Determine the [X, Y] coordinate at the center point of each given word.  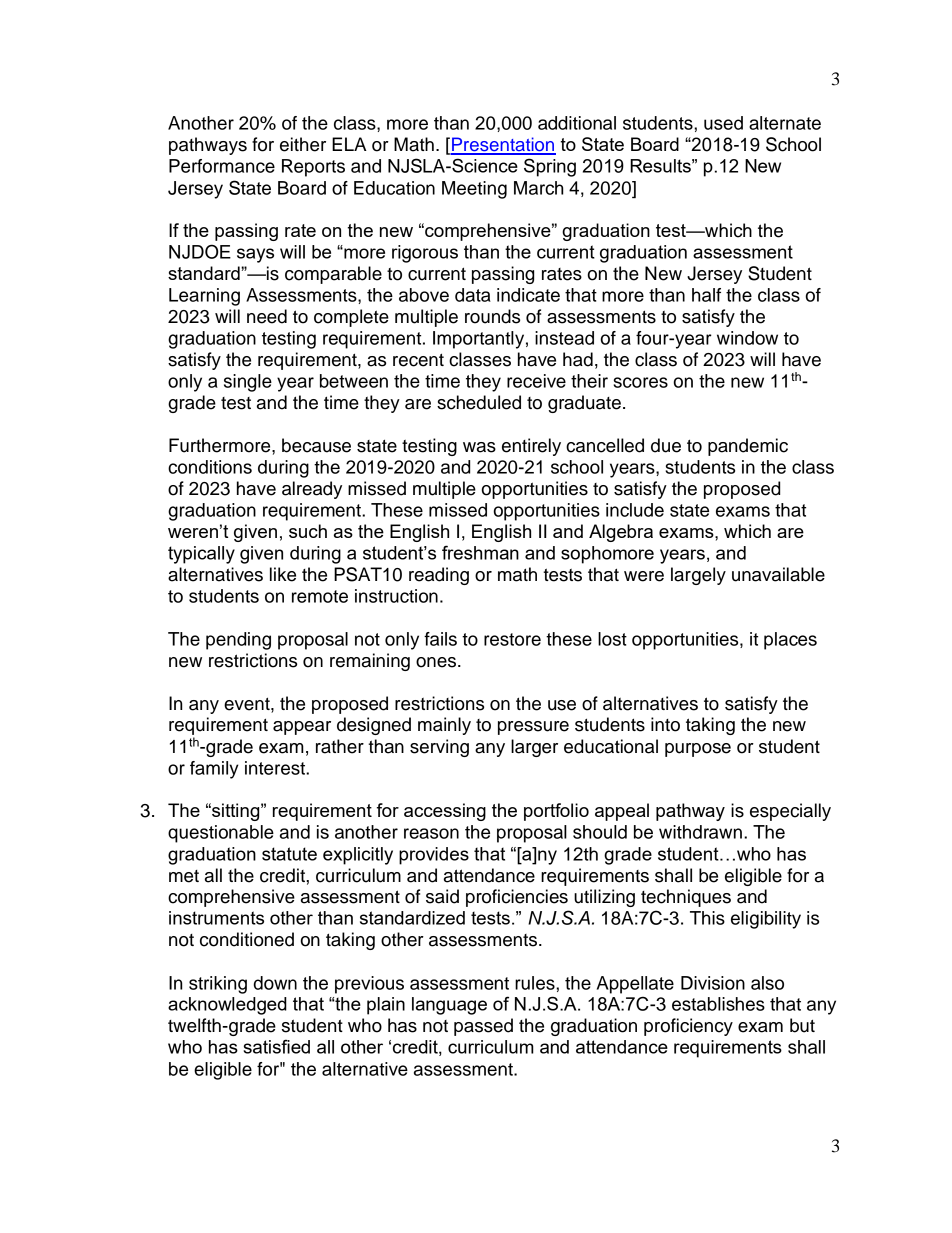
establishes [718, 1004]
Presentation [503, 145]
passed [483, 1027]
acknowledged [227, 1006]
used [723, 123]
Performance [222, 166]
